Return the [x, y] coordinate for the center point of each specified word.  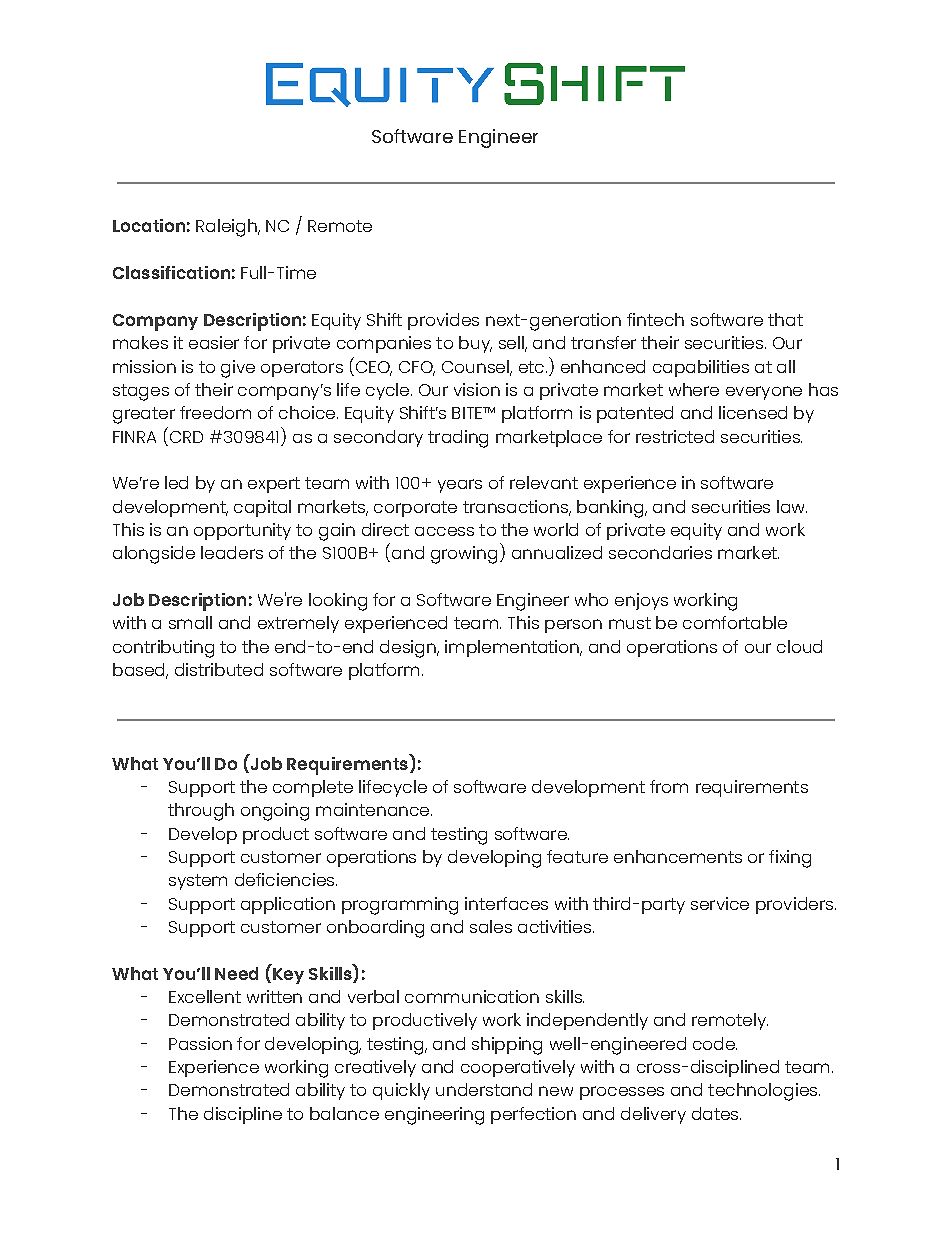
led [176, 482]
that [785, 319]
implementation [513, 648]
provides [443, 321]
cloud [799, 646]
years [460, 486]
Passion [200, 1043]
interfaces [506, 903]
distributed [219, 669]
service [720, 903]
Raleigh [227, 228]
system [198, 882]
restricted [675, 436]
